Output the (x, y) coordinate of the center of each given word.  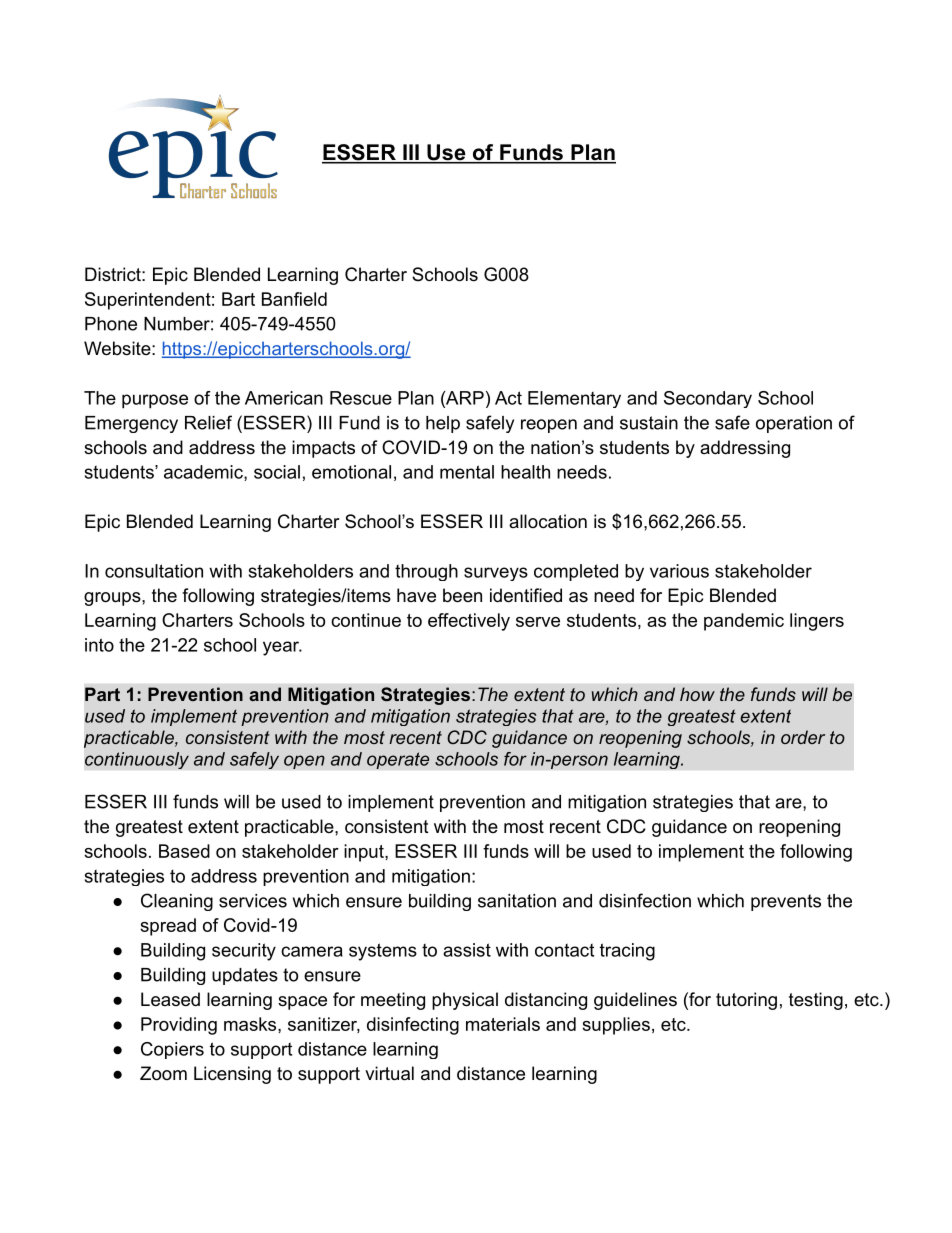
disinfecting (413, 1026)
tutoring (746, 1001)
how (697, 694)
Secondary (708, 399)
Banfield (294, 299)
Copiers (172, 1050)
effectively (469, 622)
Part (102, 694)
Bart (238, 299)
